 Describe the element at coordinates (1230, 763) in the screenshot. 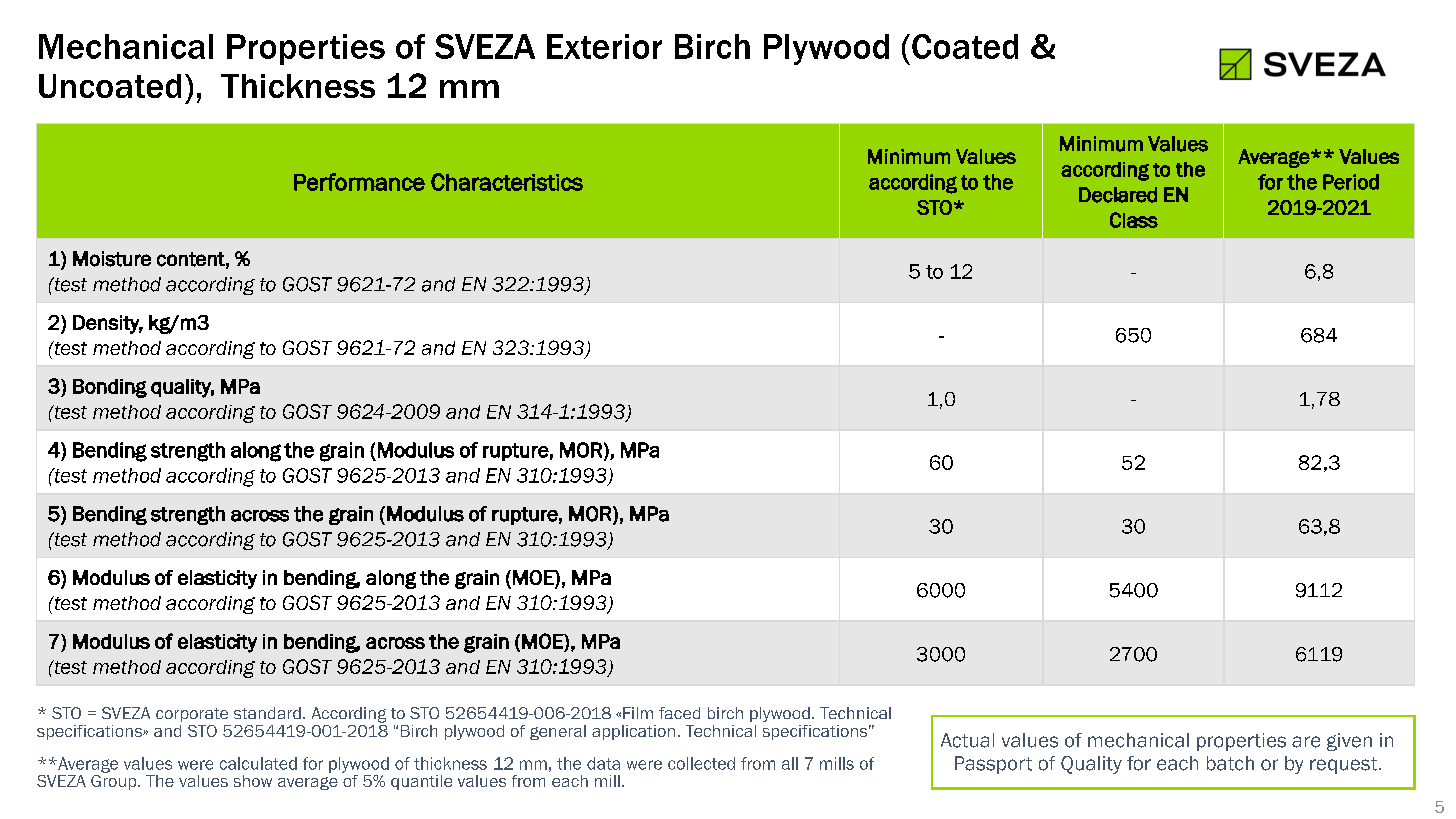

I see `batch` at that location.
